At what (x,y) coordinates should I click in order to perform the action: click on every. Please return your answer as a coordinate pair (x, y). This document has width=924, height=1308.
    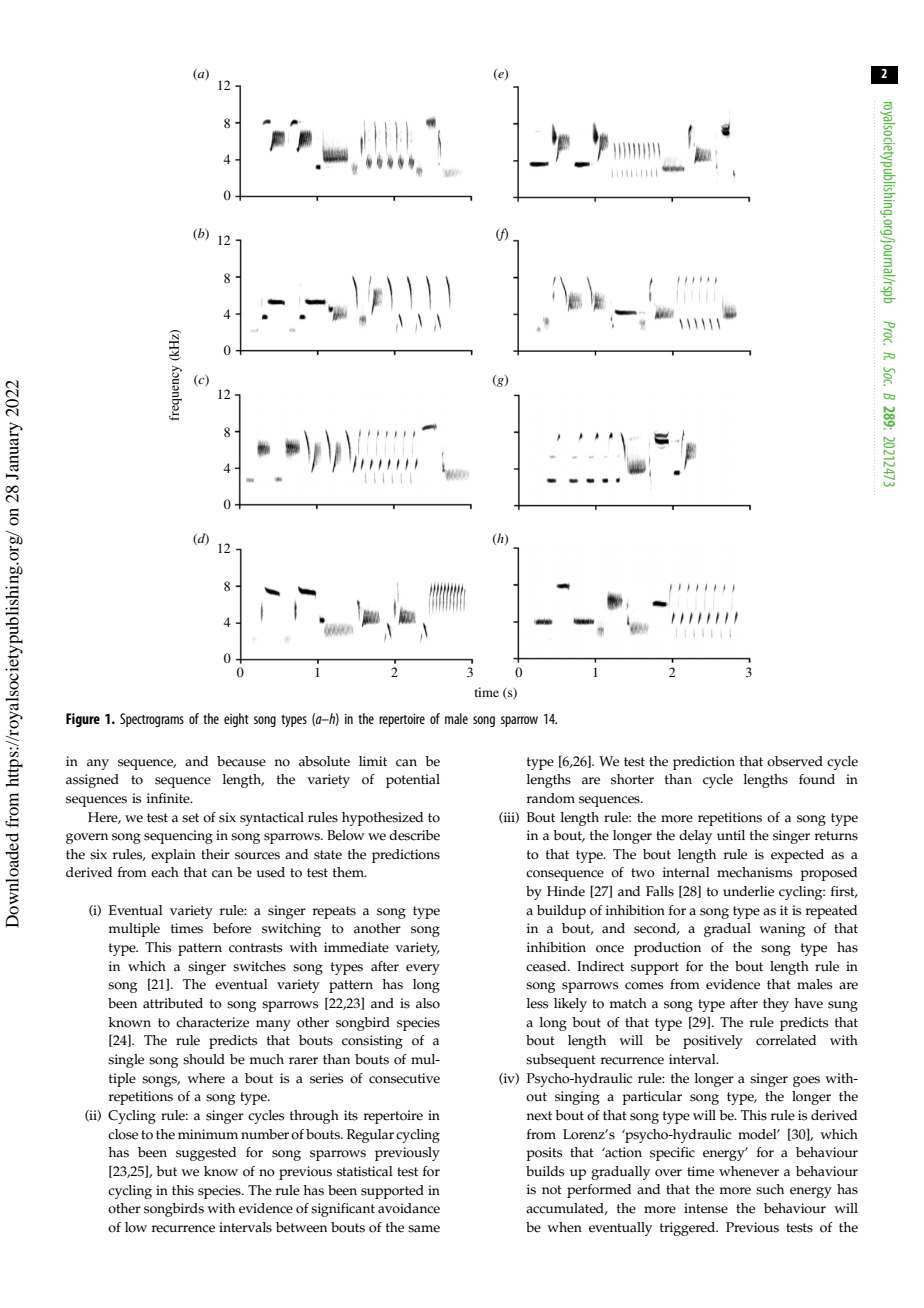
    Looking at the image, I should click on (423, 969).
